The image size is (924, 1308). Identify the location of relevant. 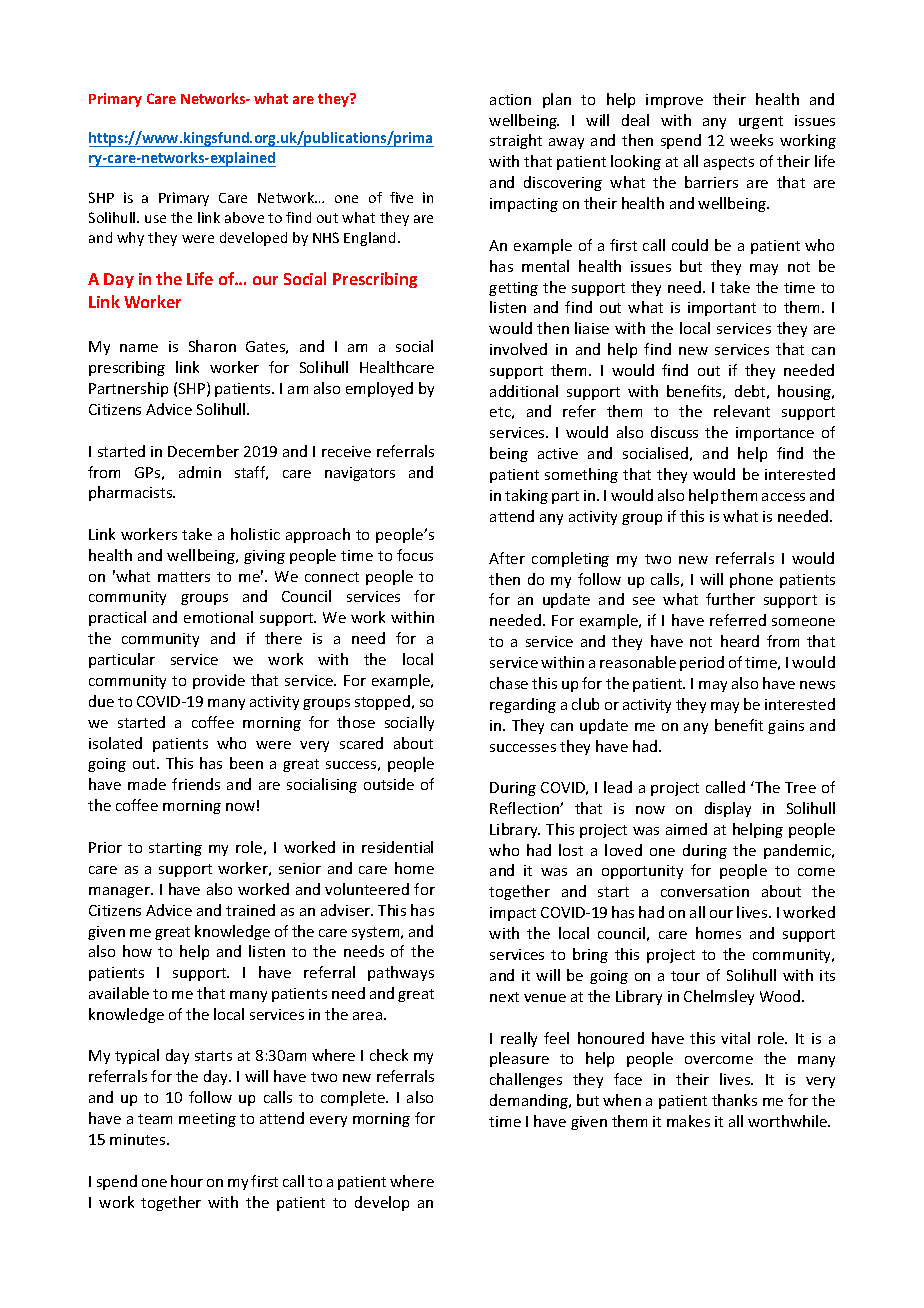
(742, 411).
